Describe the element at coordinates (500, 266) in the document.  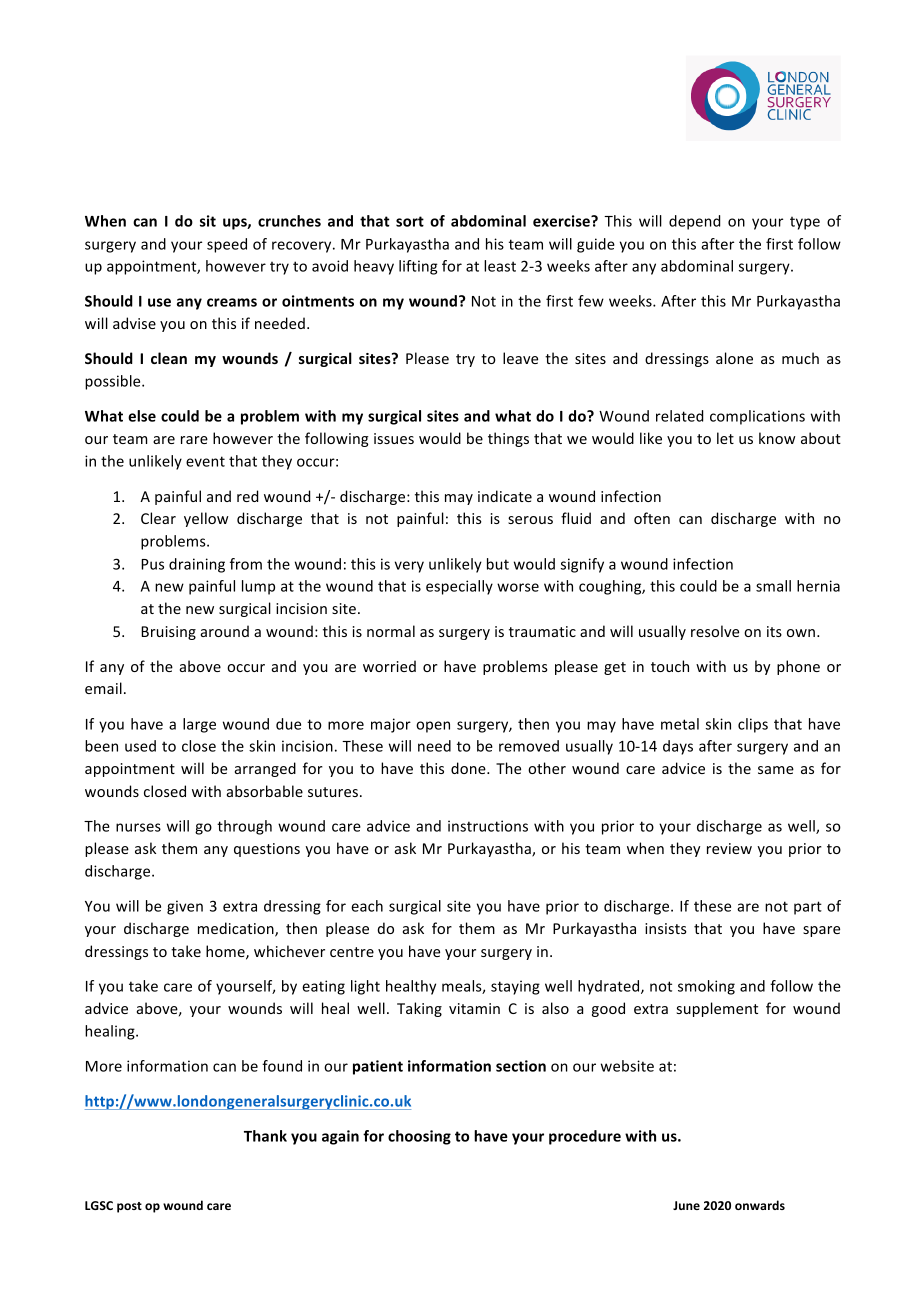
I see `least` at that location.
